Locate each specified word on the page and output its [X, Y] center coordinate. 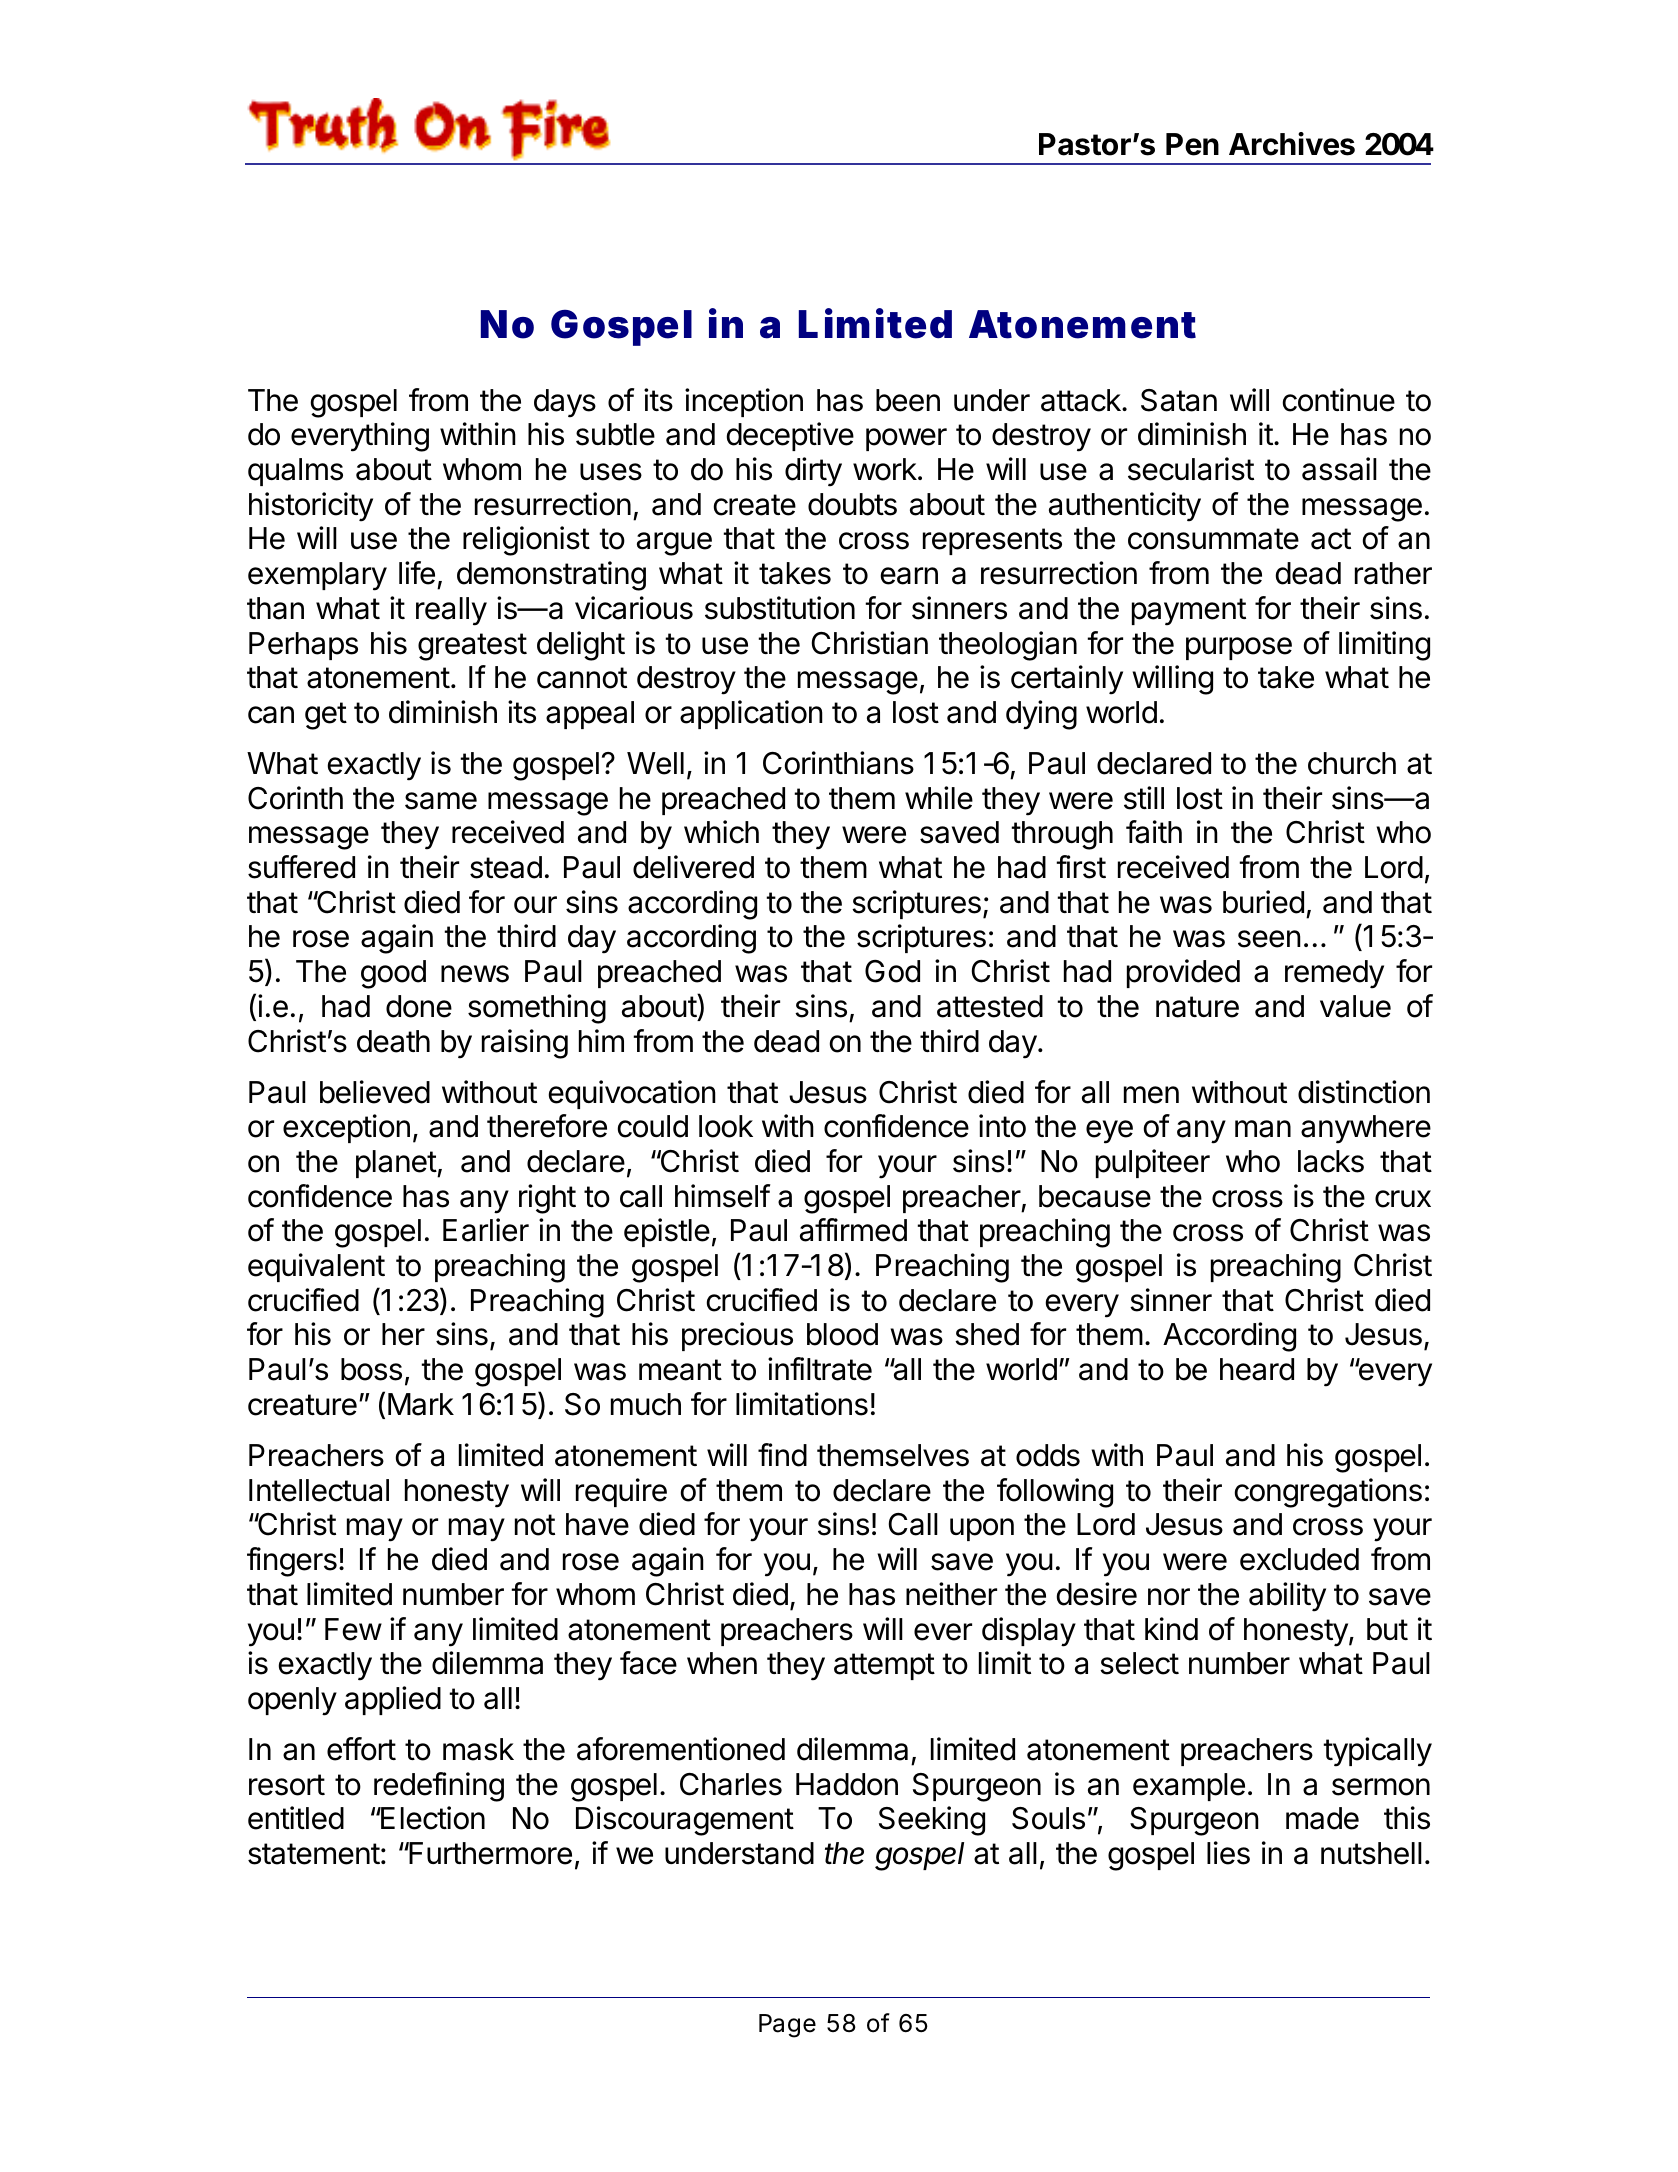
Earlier [486, 1230]
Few [353, 1629]
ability [1287, 1597]
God [892, 971]
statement [314, 1854]
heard [1257, 1369]
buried [1263, 902]
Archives [1292, 144]
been [908, 400]
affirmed [853, 1230]
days [565, 403]
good [393, 974]
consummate [1213, 539]
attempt [884, 1666]
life [417, 573]
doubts [852, 504]
